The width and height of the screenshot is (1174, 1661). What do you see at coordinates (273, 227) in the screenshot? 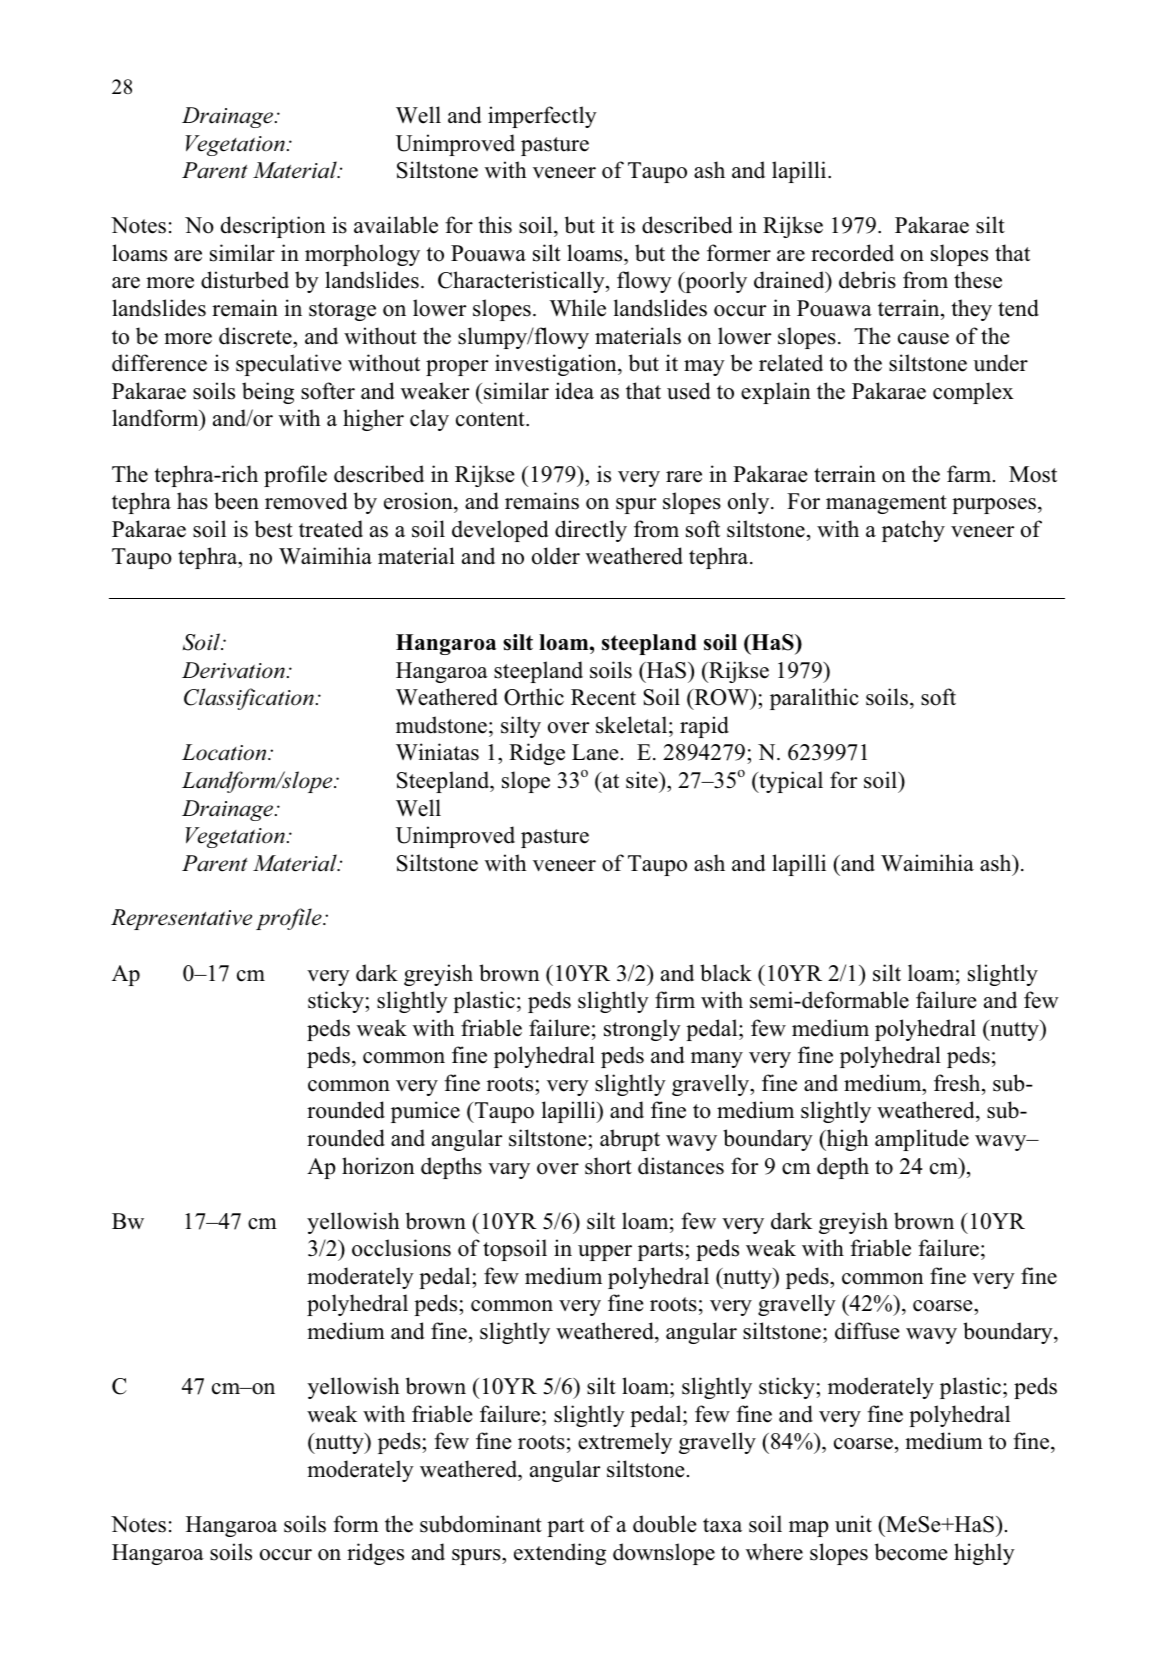
I see `description` at bounding box center [273, 227].
